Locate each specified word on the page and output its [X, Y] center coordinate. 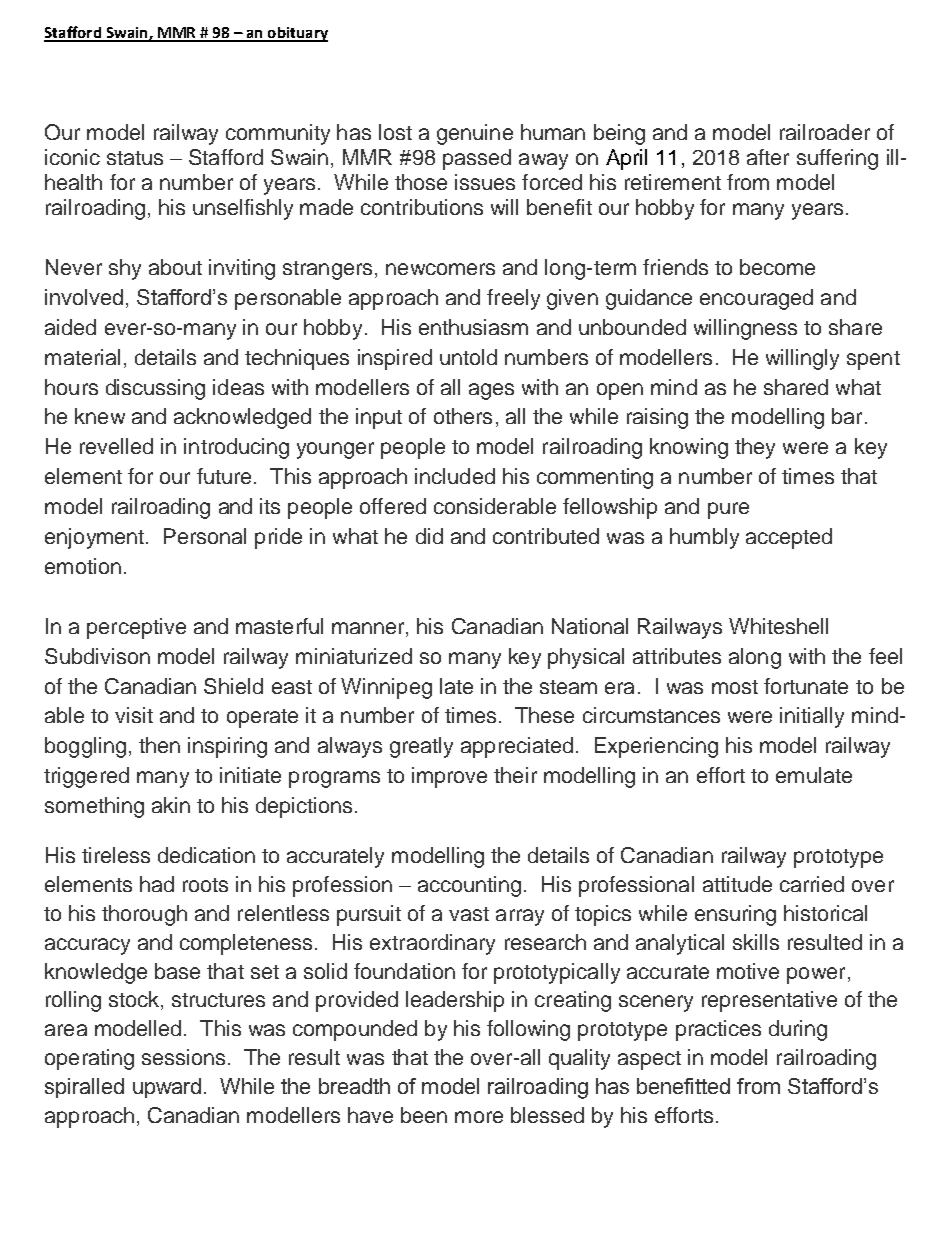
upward [167, 1088]
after [768, 157]
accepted [789, 538]
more [479, 1117]
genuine [475, 134]
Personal [205, 536]
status [135, 158]
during [798, 1030]
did [429, 536]
